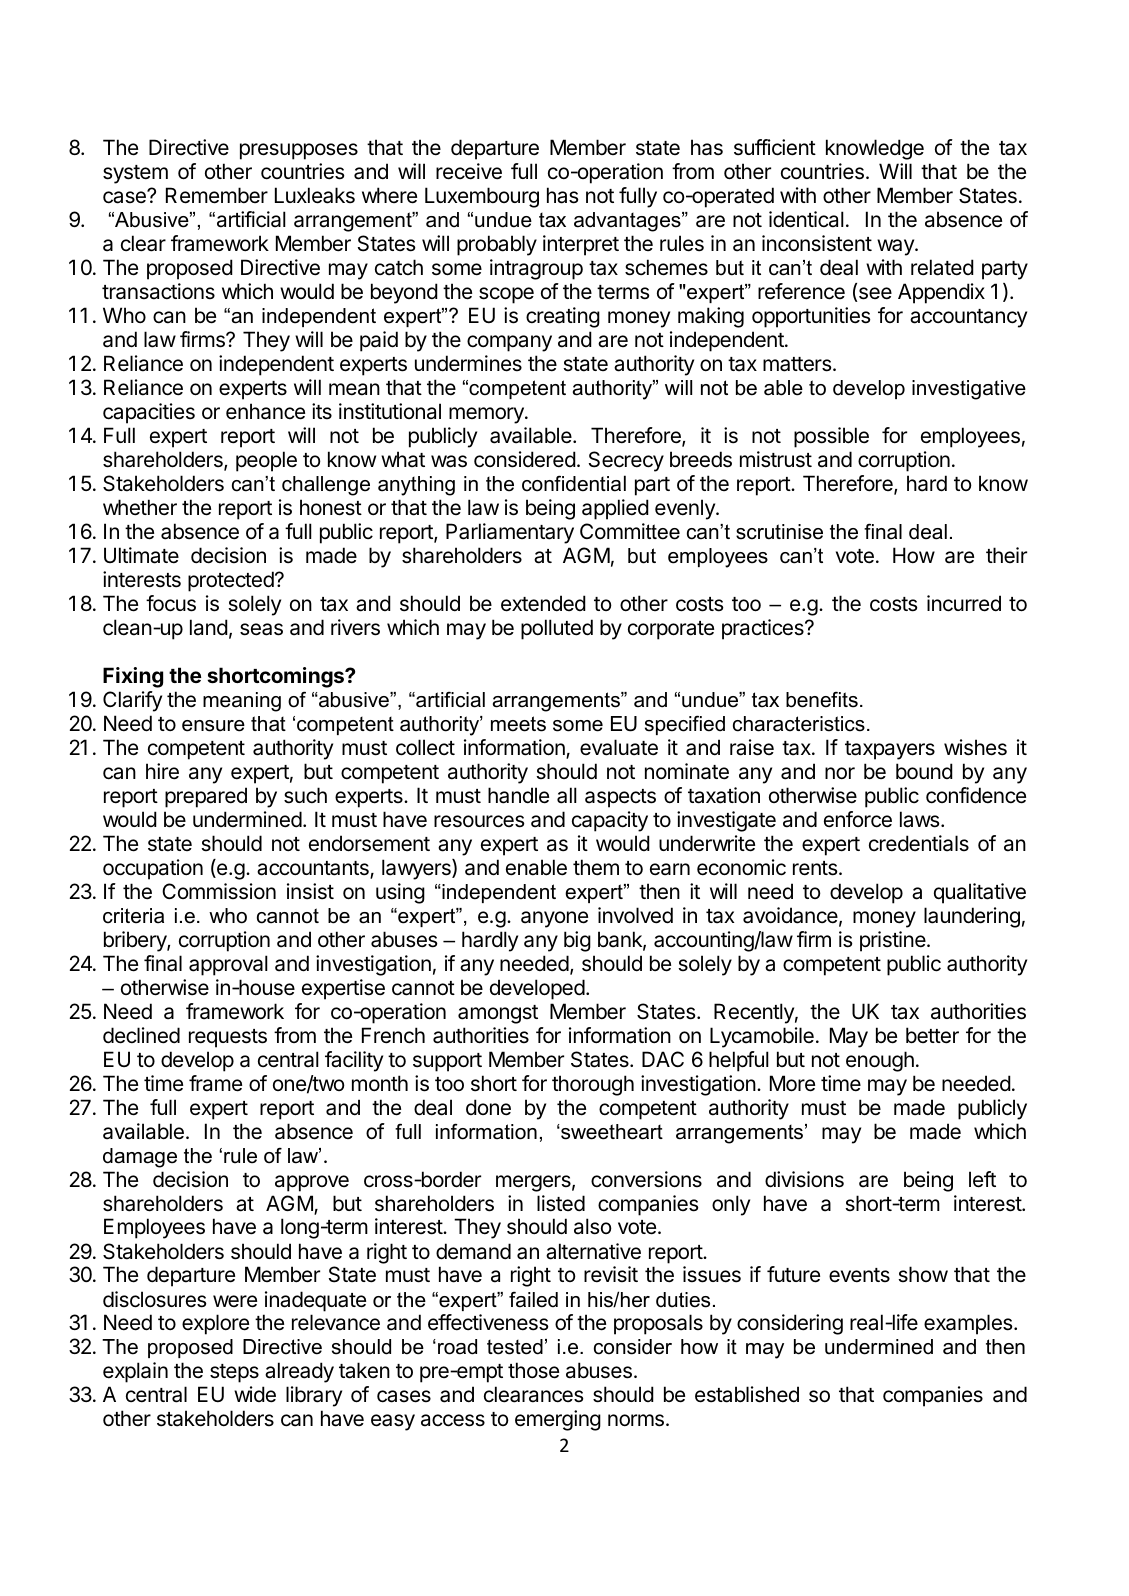 The width and height of the page is (1129, 1596). I want to click on seas, so click(261, 629).
